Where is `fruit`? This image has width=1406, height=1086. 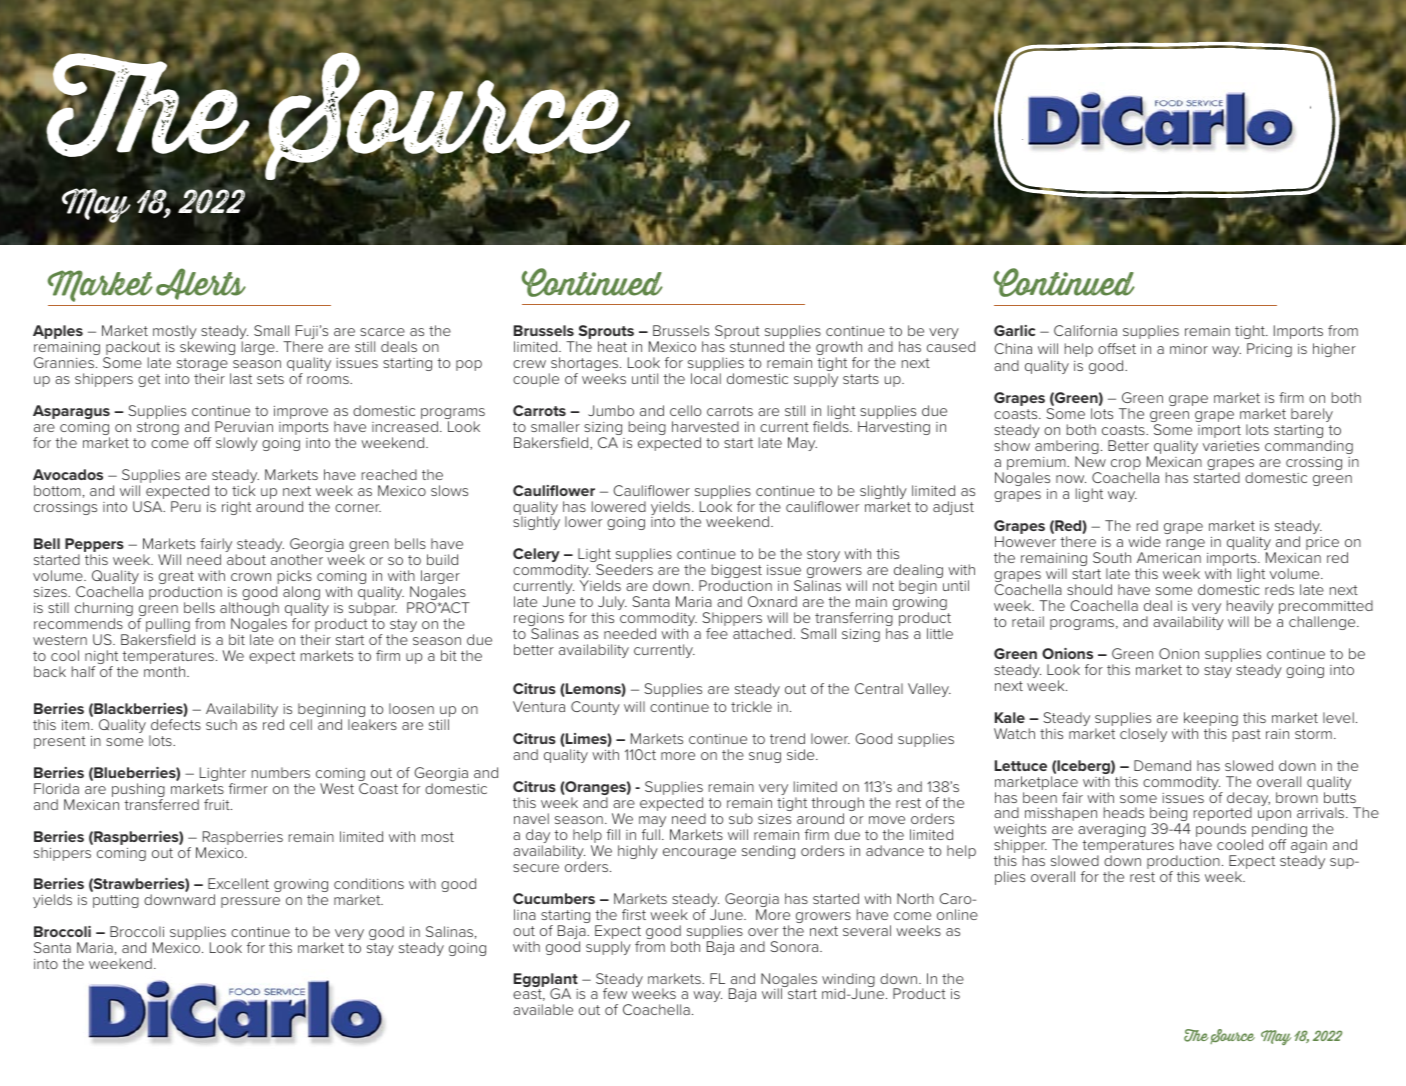
fruit is located at coordinates (218, 804).
